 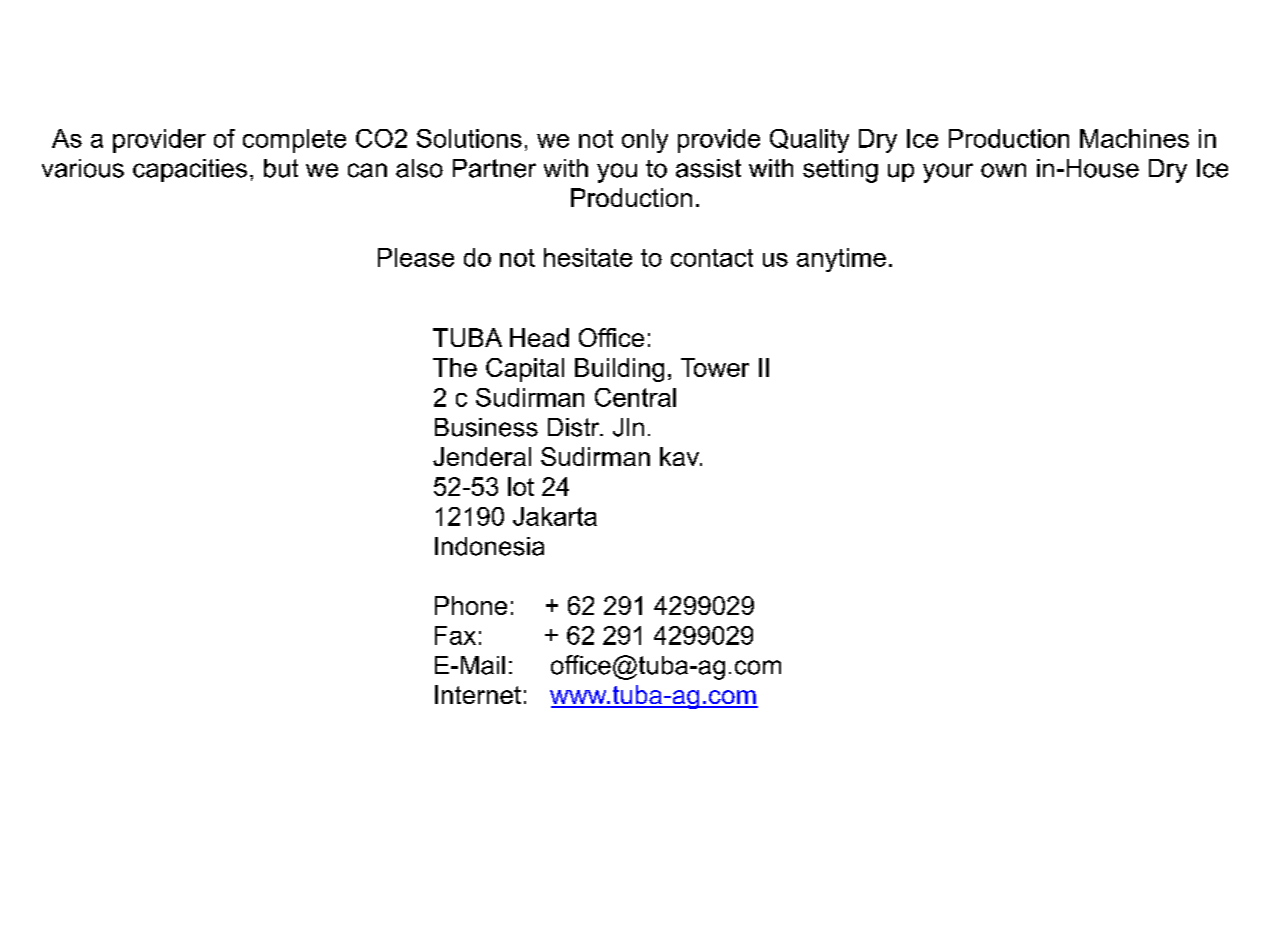 What do you see at coordinates (645, 141) in the screenshot?
I see `only` at bounding box center [645, 141].
